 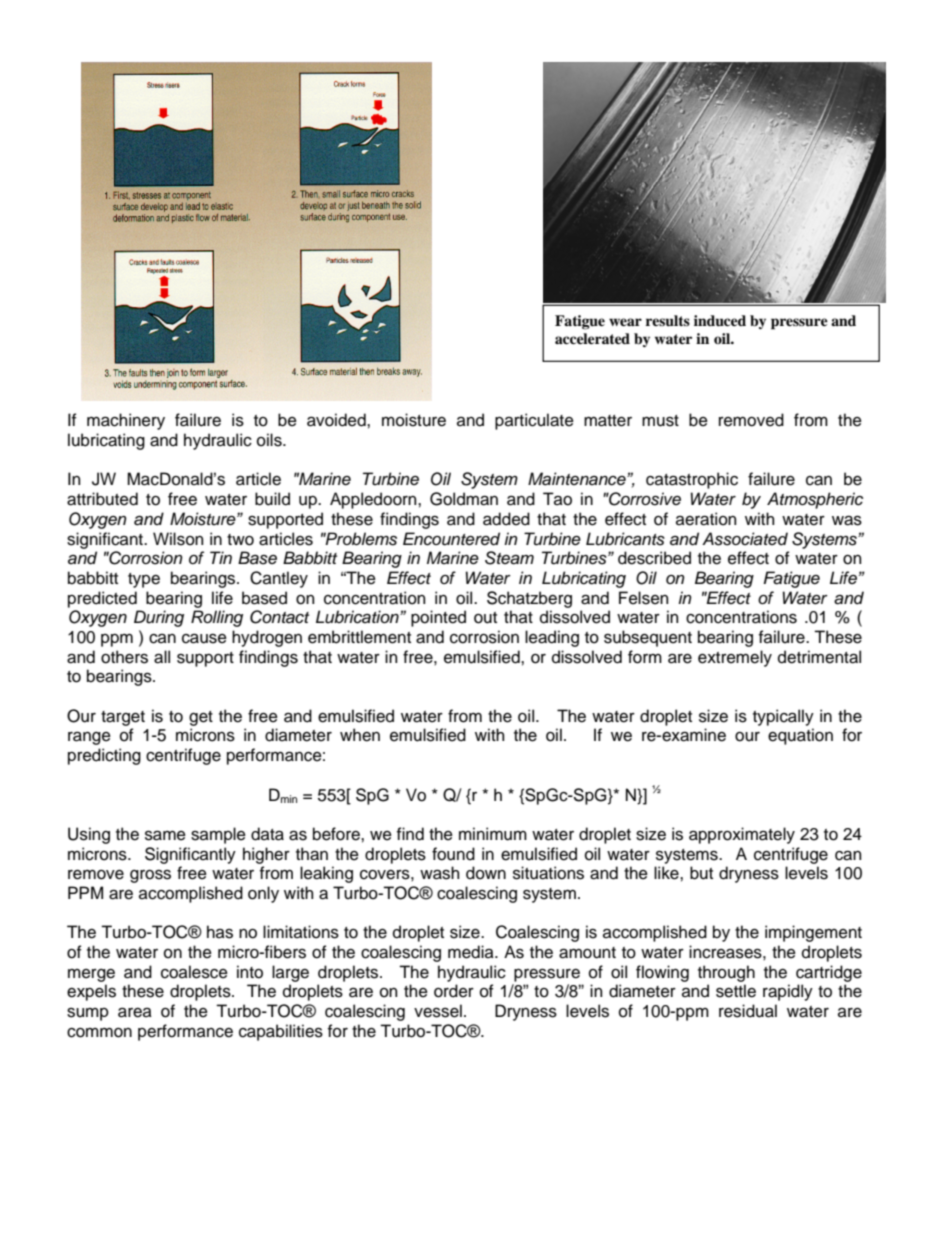 I want to click on type, so click(x=144, y=580).
